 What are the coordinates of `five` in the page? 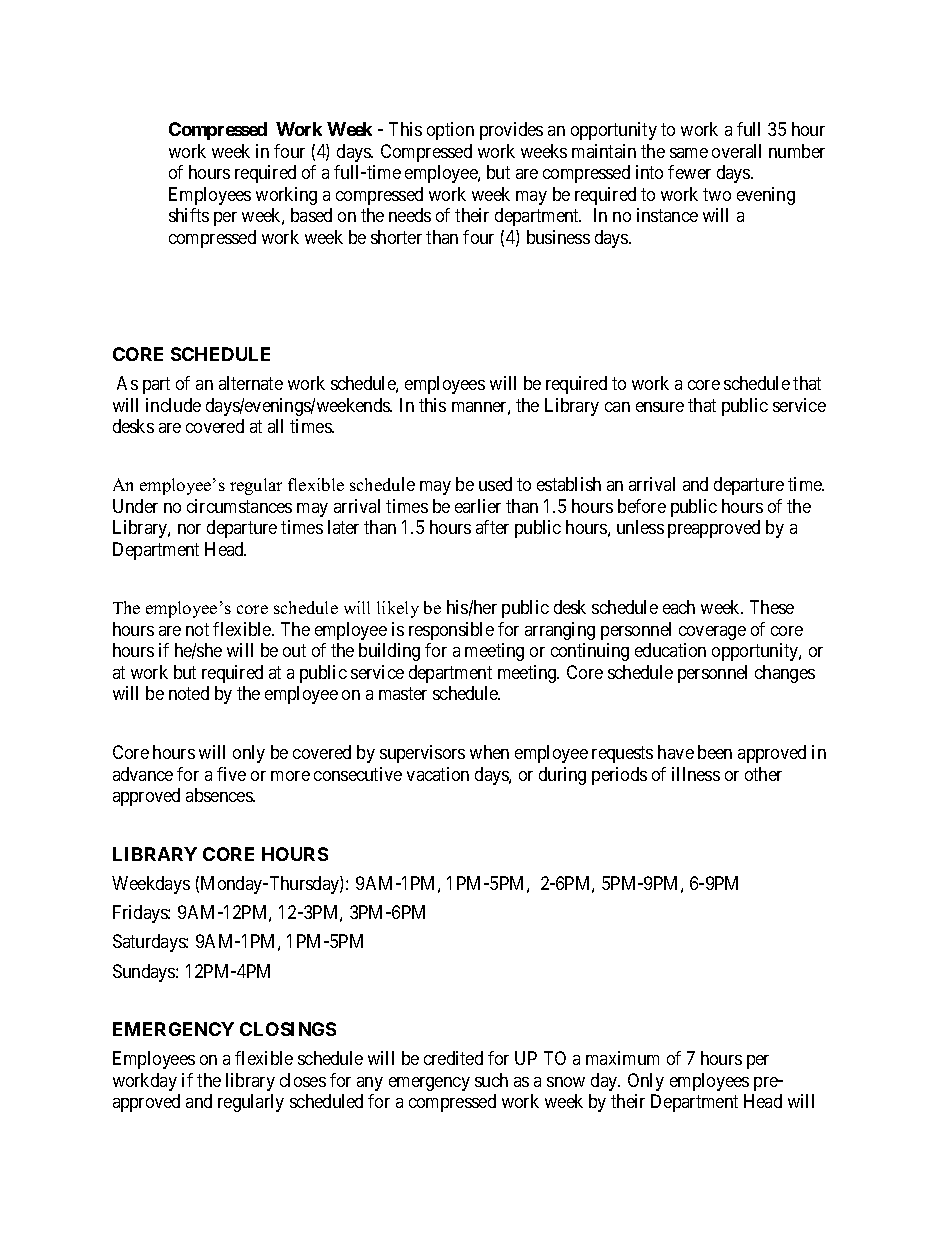 It's located at (231, 774).
